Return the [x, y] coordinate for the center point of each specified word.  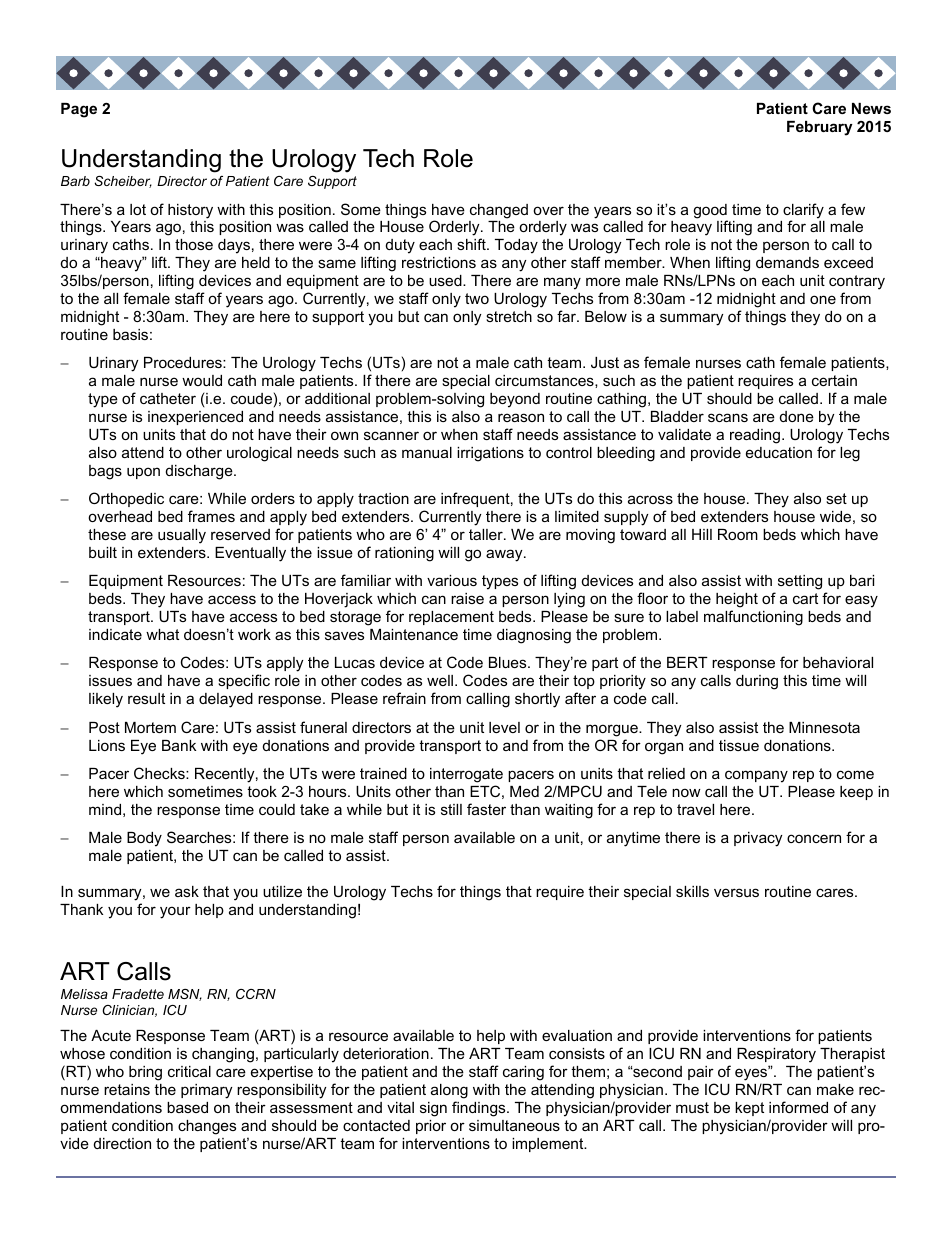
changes [207, 1127]
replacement [451, 618]
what [162, 634]
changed [499, 211]
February [820, 128]
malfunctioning [753, 618]
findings [480, 1109]
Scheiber [123, 182]
